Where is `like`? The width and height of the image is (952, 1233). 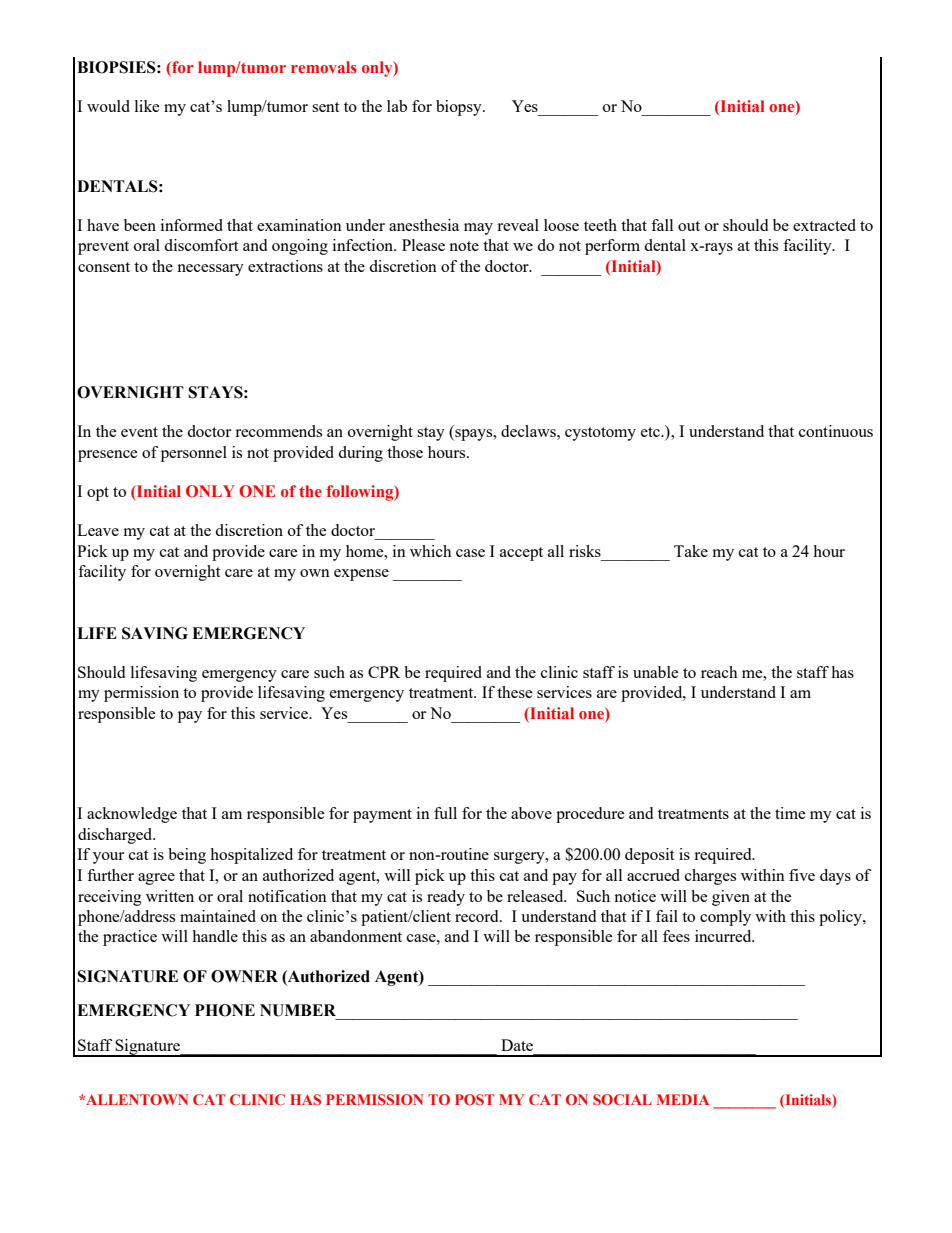 like is located at coordinates (147, 106).
